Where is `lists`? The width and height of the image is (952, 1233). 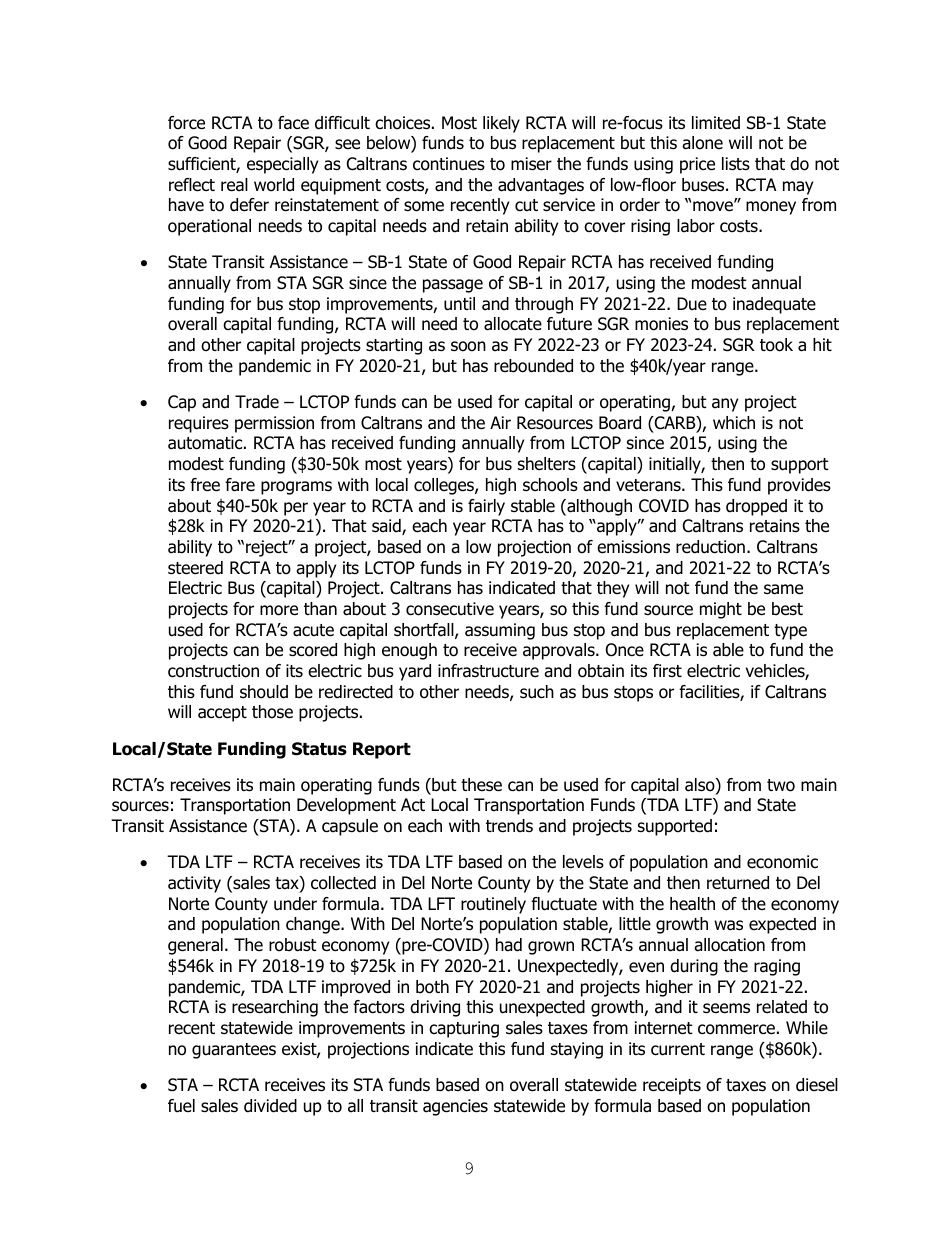 lists is located at coordinates (736, 164).
